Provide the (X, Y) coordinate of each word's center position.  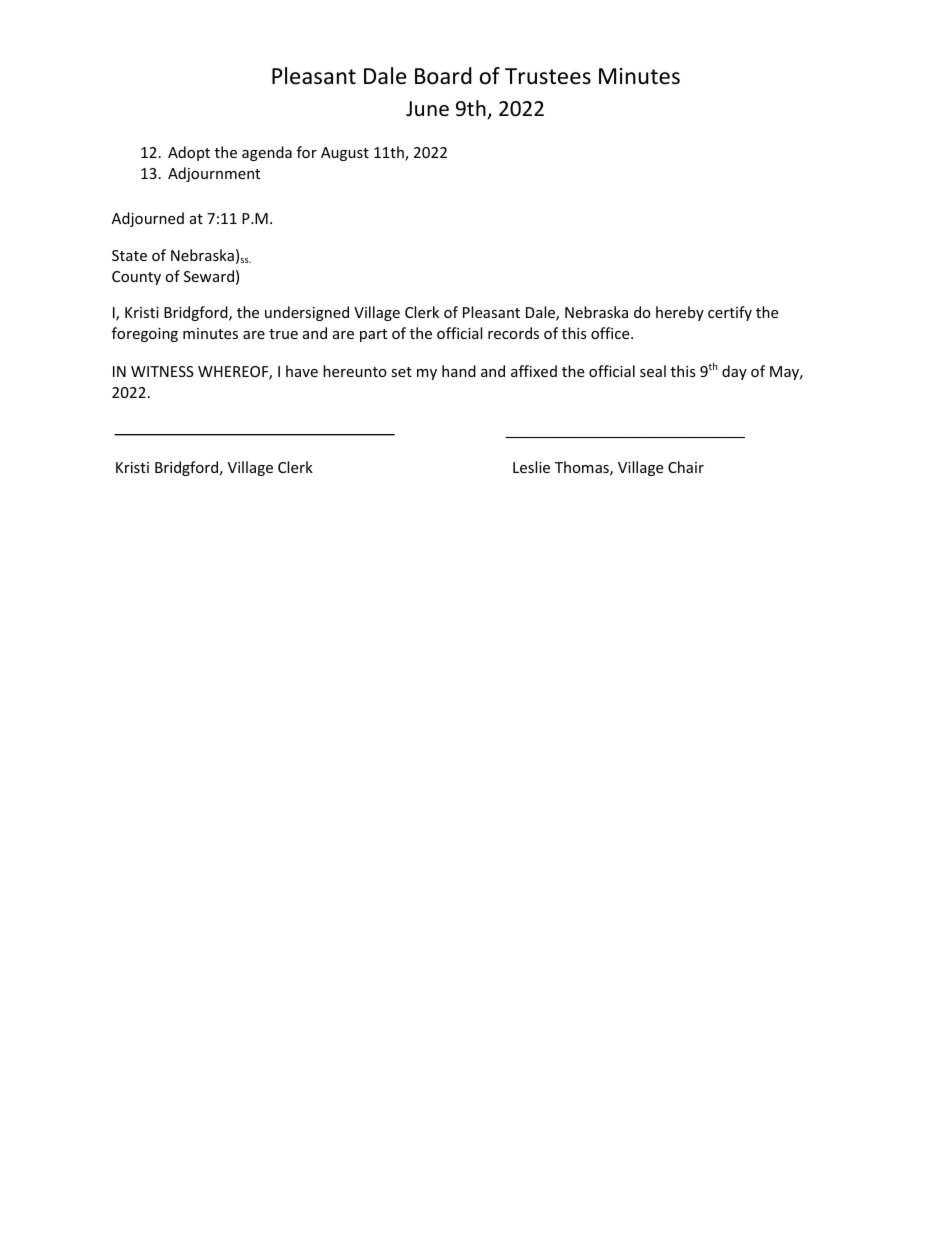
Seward (209, 276)
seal (653, 371)
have (302, 371)
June (427, 109)
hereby (680, 313)
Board (443, 76)
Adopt (189, 153)
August (345, 154)
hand (459, 371)
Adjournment (214, 174)
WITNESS (162, 371)
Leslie (531, 467)
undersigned (307, 313)
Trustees (548, 76)
